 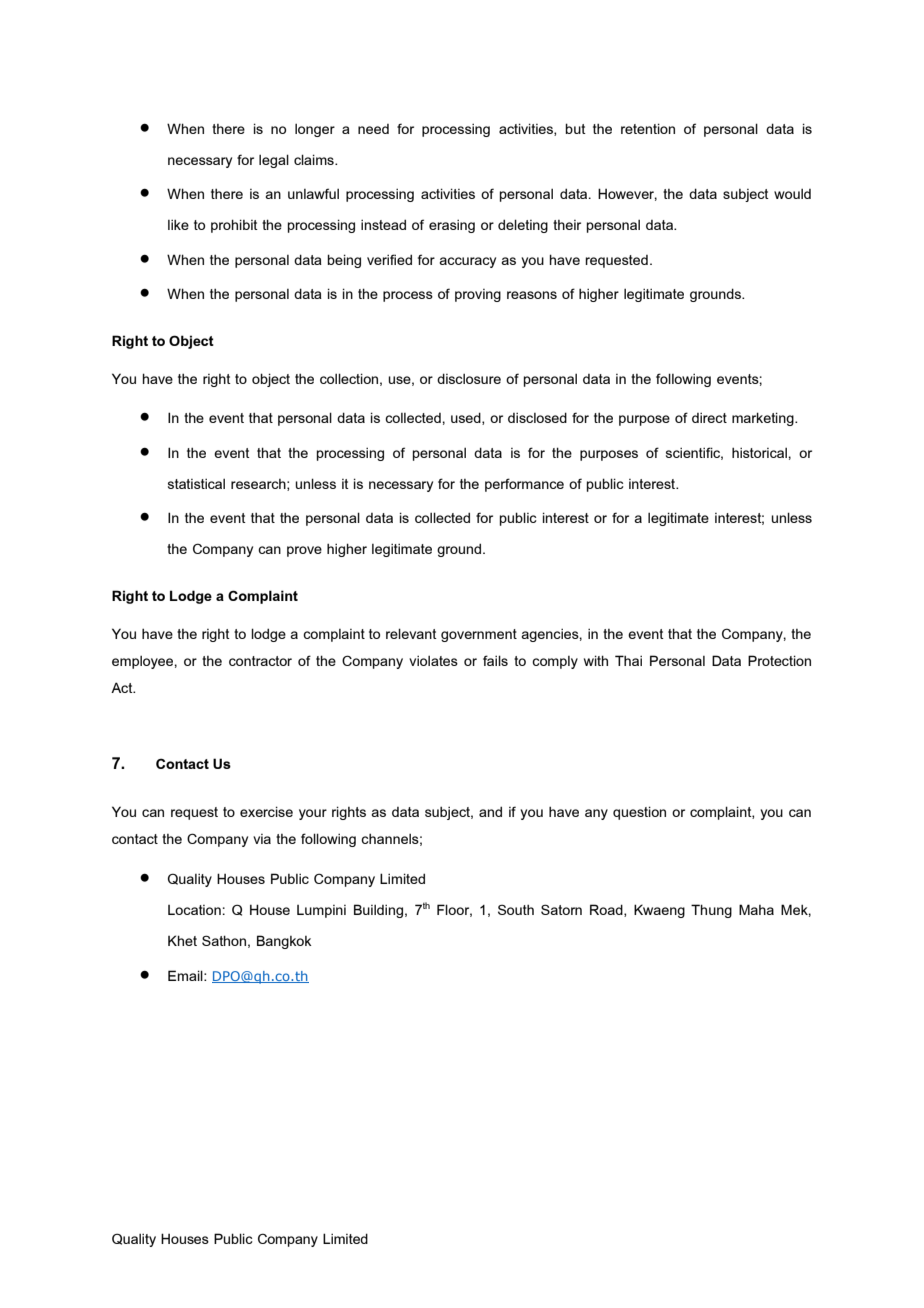 What do you see at coordinates (467, 418) in the screenshot?
I see `used` at bounding box center [467, 418].
